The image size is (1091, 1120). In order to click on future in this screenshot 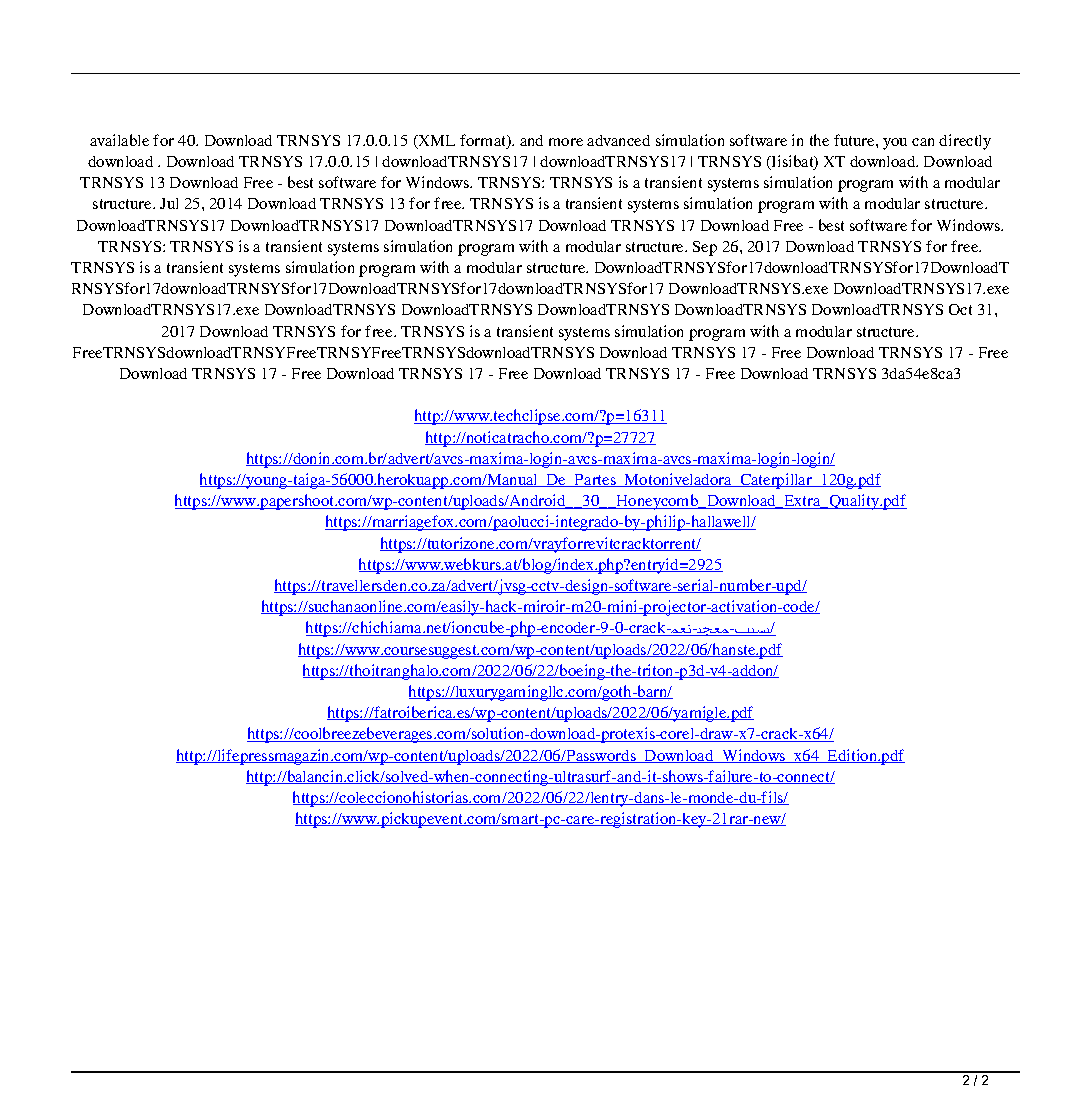, I will do `click(855, 140)`.
